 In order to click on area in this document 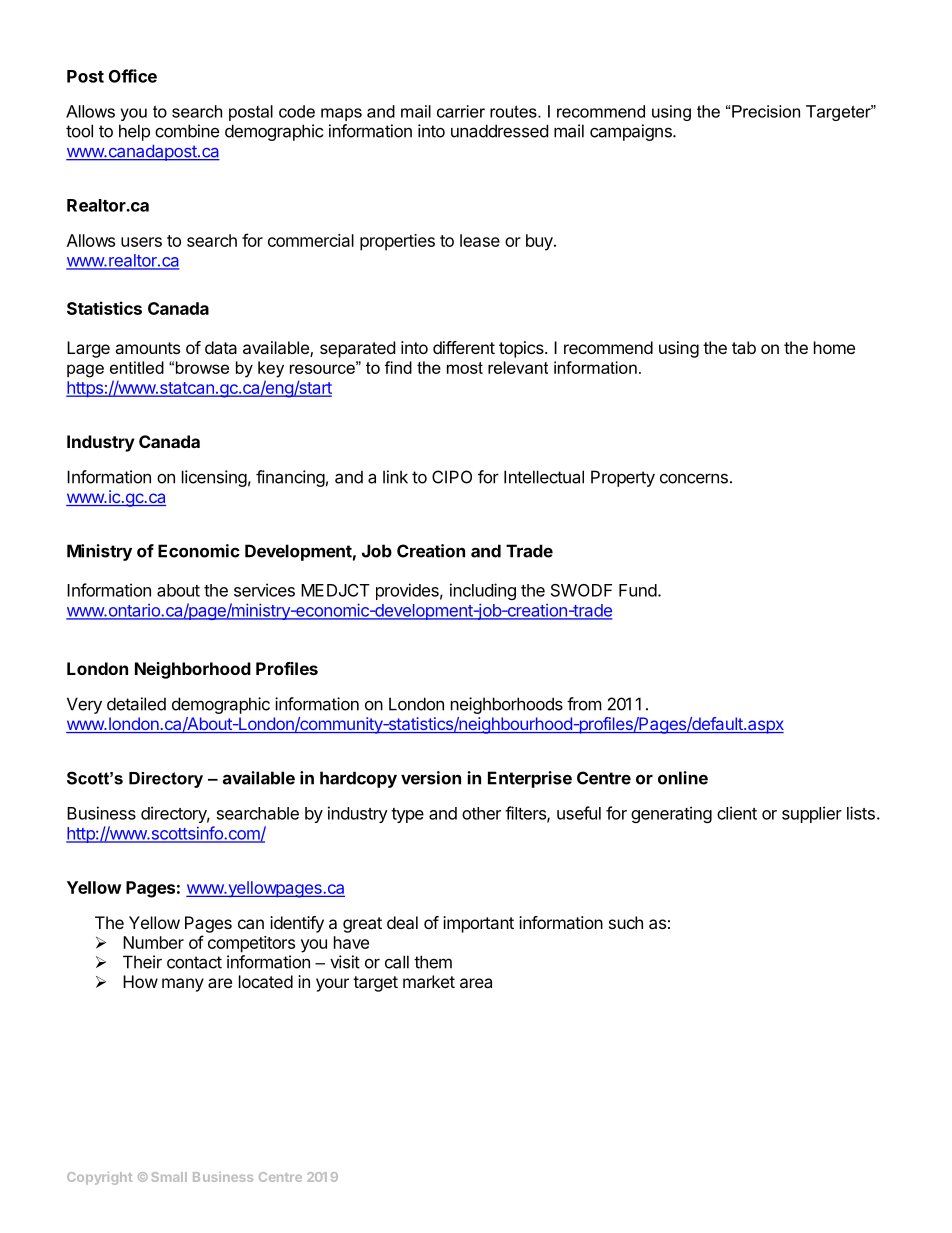, I will do `click(476, 983)`.
